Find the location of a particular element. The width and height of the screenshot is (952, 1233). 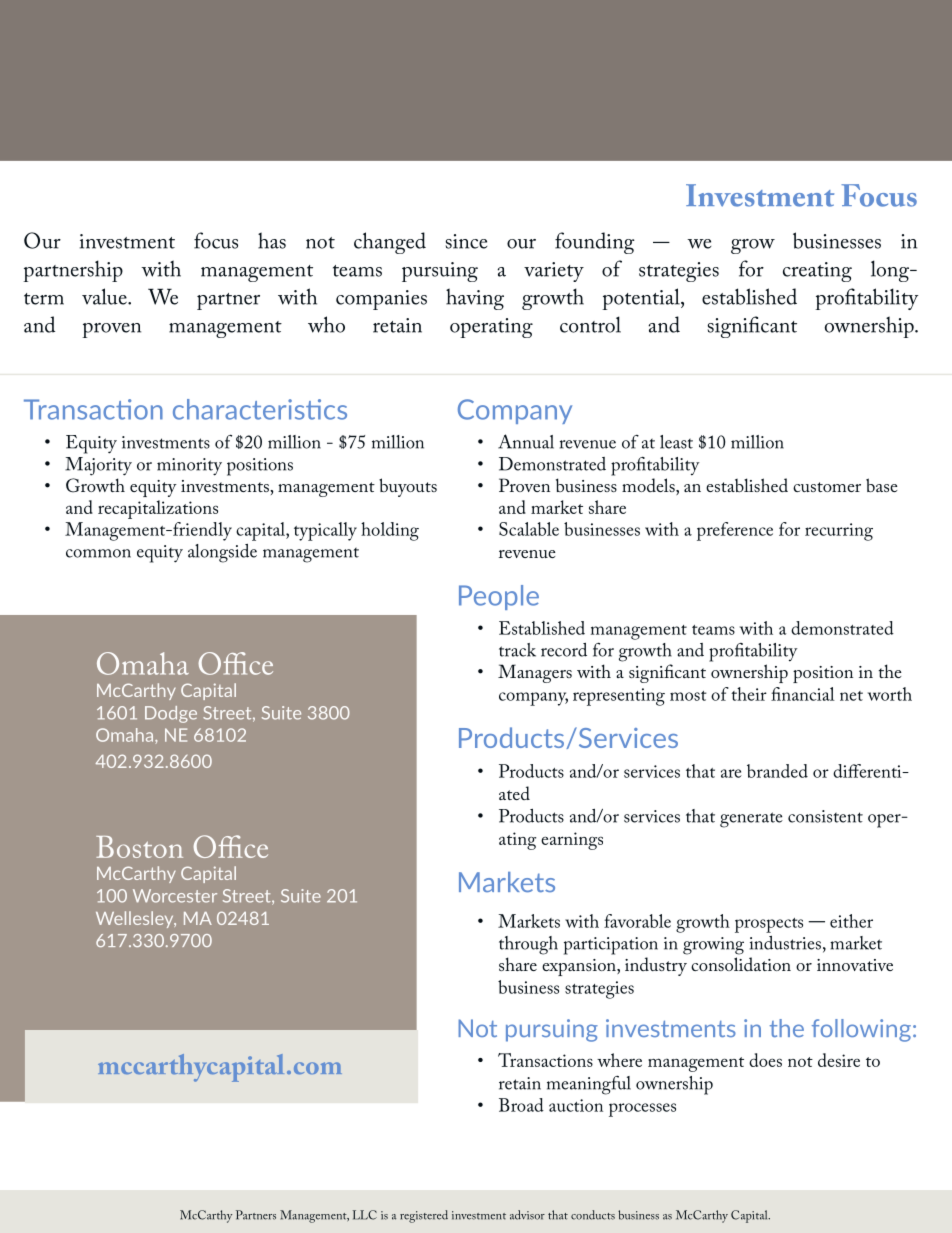

has is located at coordinates (272, 240).
